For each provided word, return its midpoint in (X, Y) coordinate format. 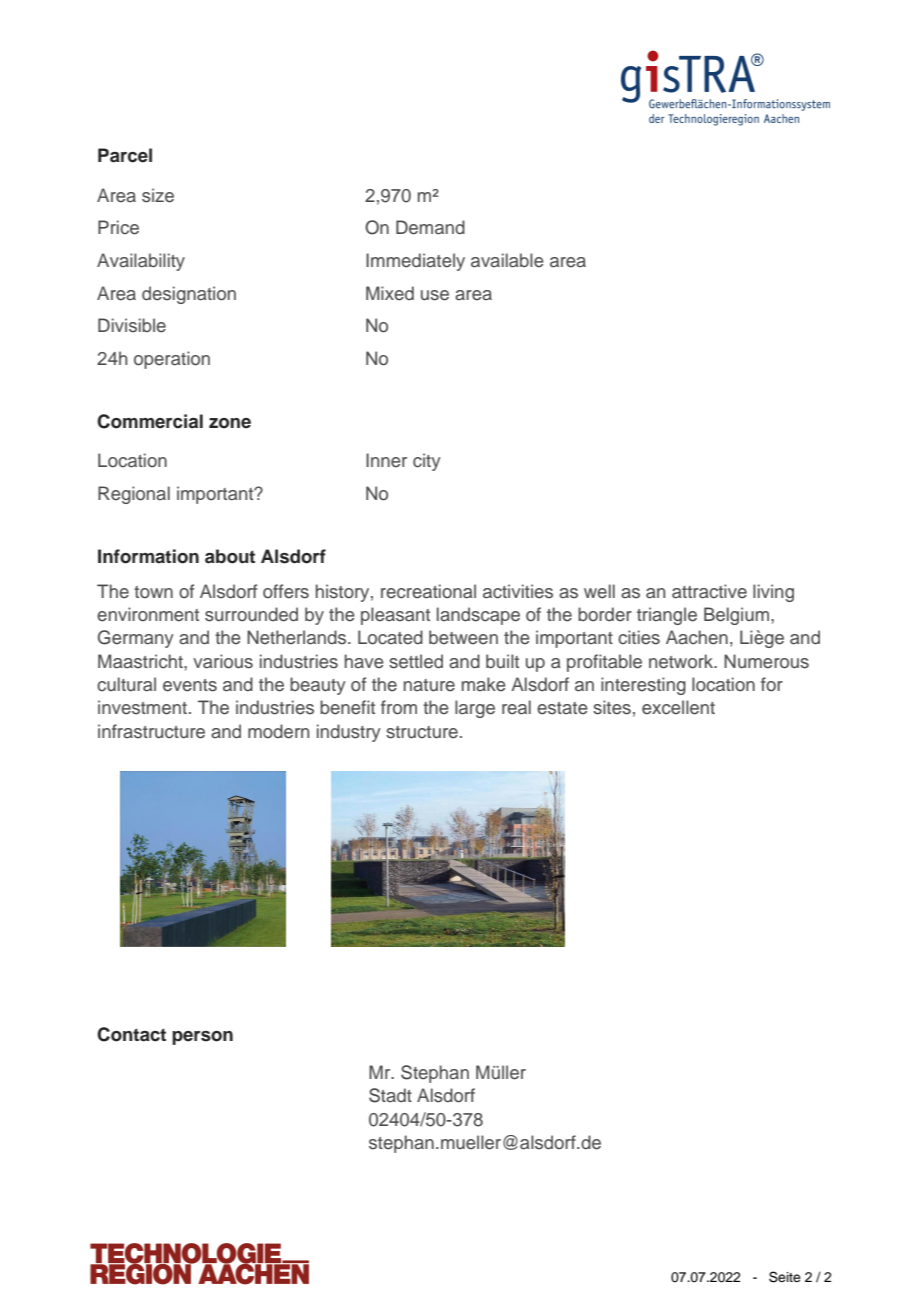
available (507, 260)
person (202, 1038)
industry (349, 733)
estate (562, 708)
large (475, 709)
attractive (709, 591)
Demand (430, 227)
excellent (678, 707)
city (427, 462)
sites (612, 707)
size (158, 195)
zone (230, 423)
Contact (131, 1034)
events (190, 685)
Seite (785, 1277)
